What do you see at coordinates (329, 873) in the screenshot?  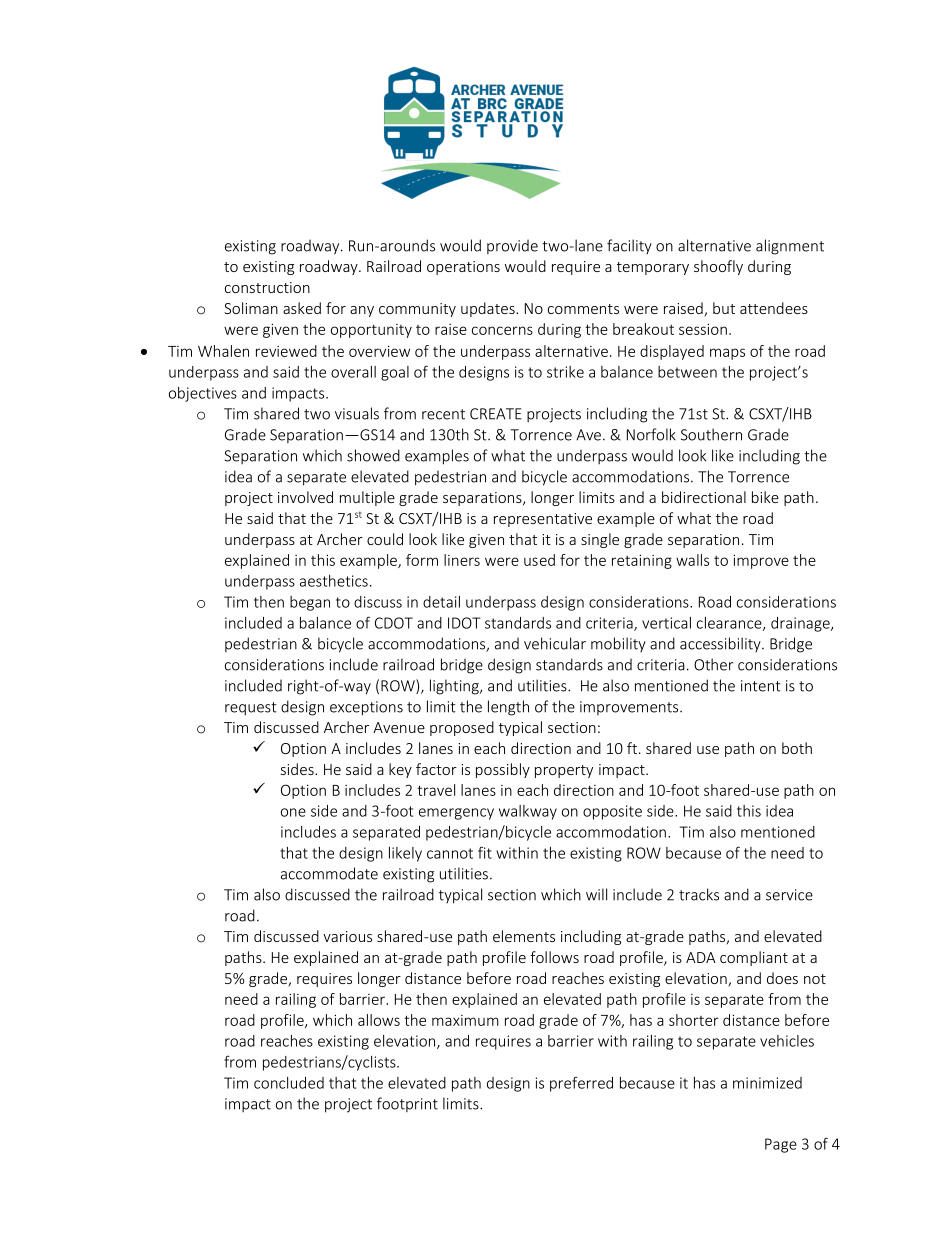 I see `accommodate` at bounding box center [329, 873].
